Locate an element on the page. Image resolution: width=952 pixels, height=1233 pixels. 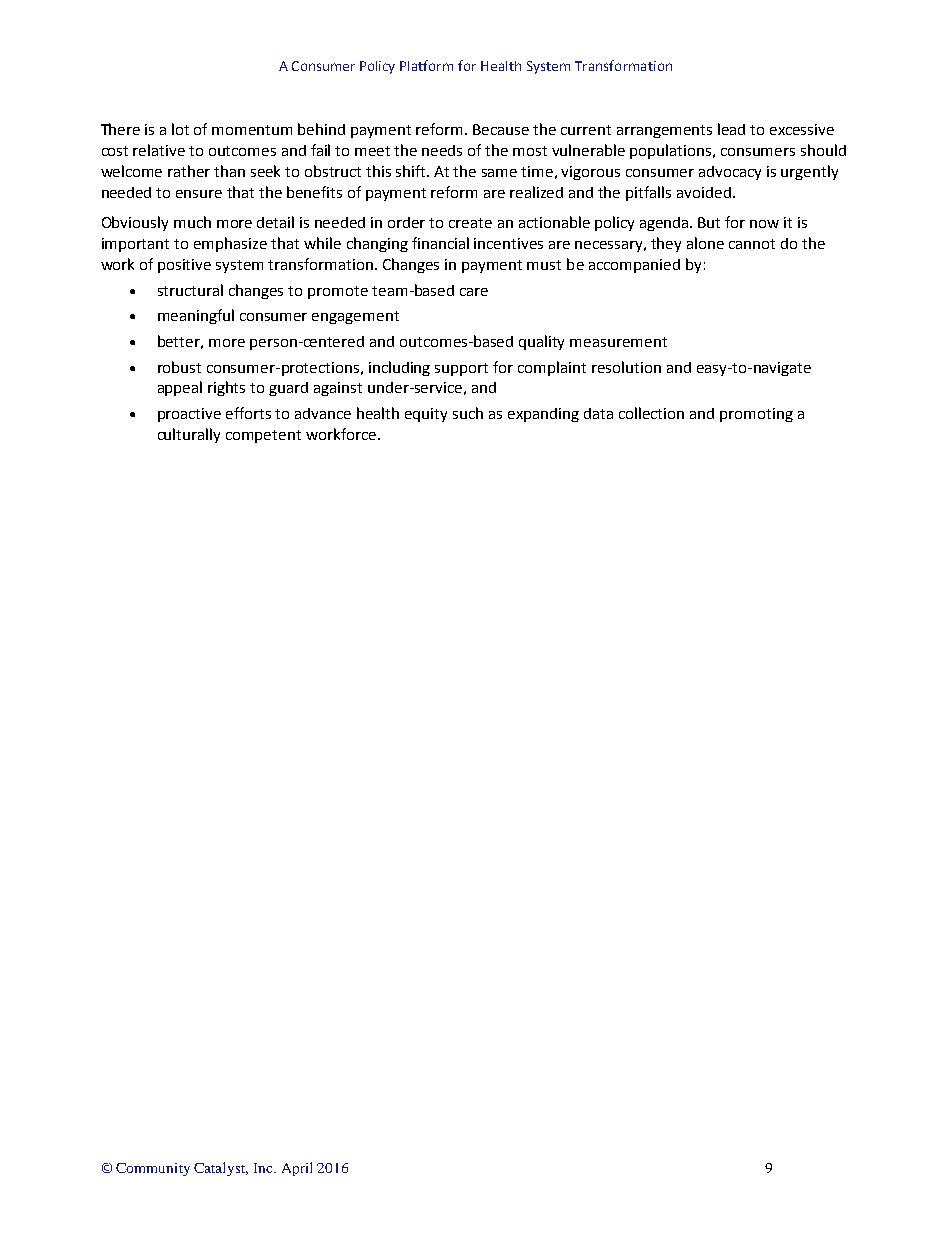
promoting is located at coordinates (756, 415).
